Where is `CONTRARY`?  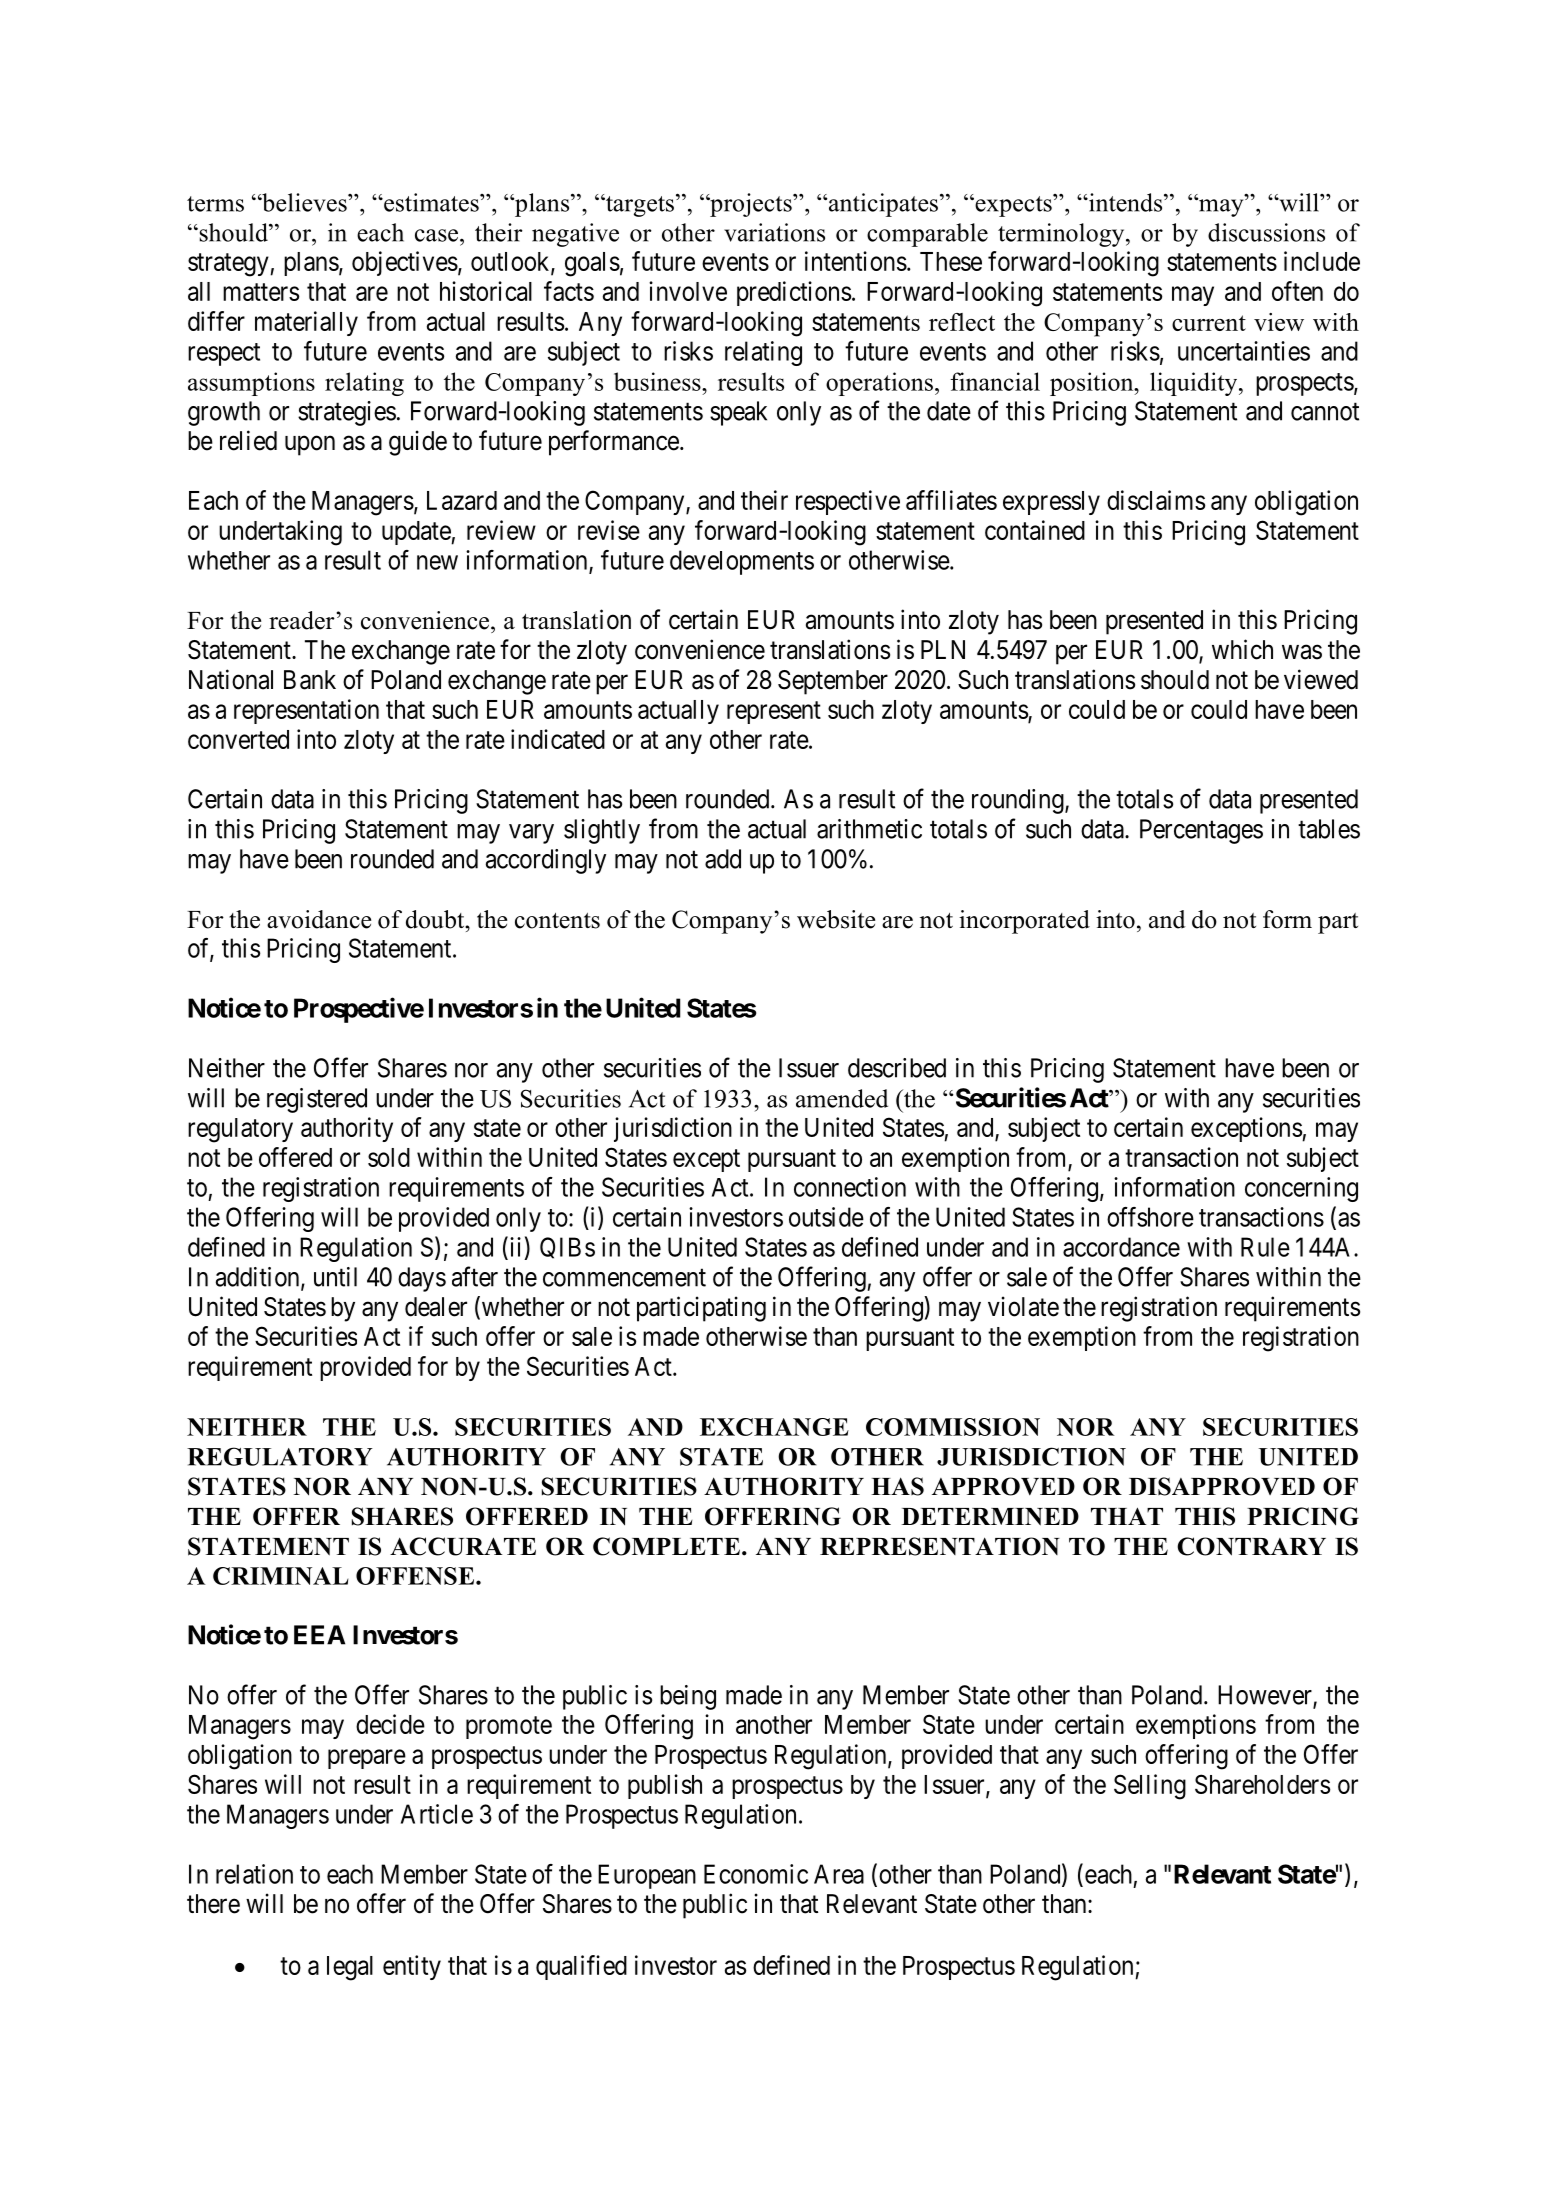
CONTRARY is located at coordinates (1251, 1546).
